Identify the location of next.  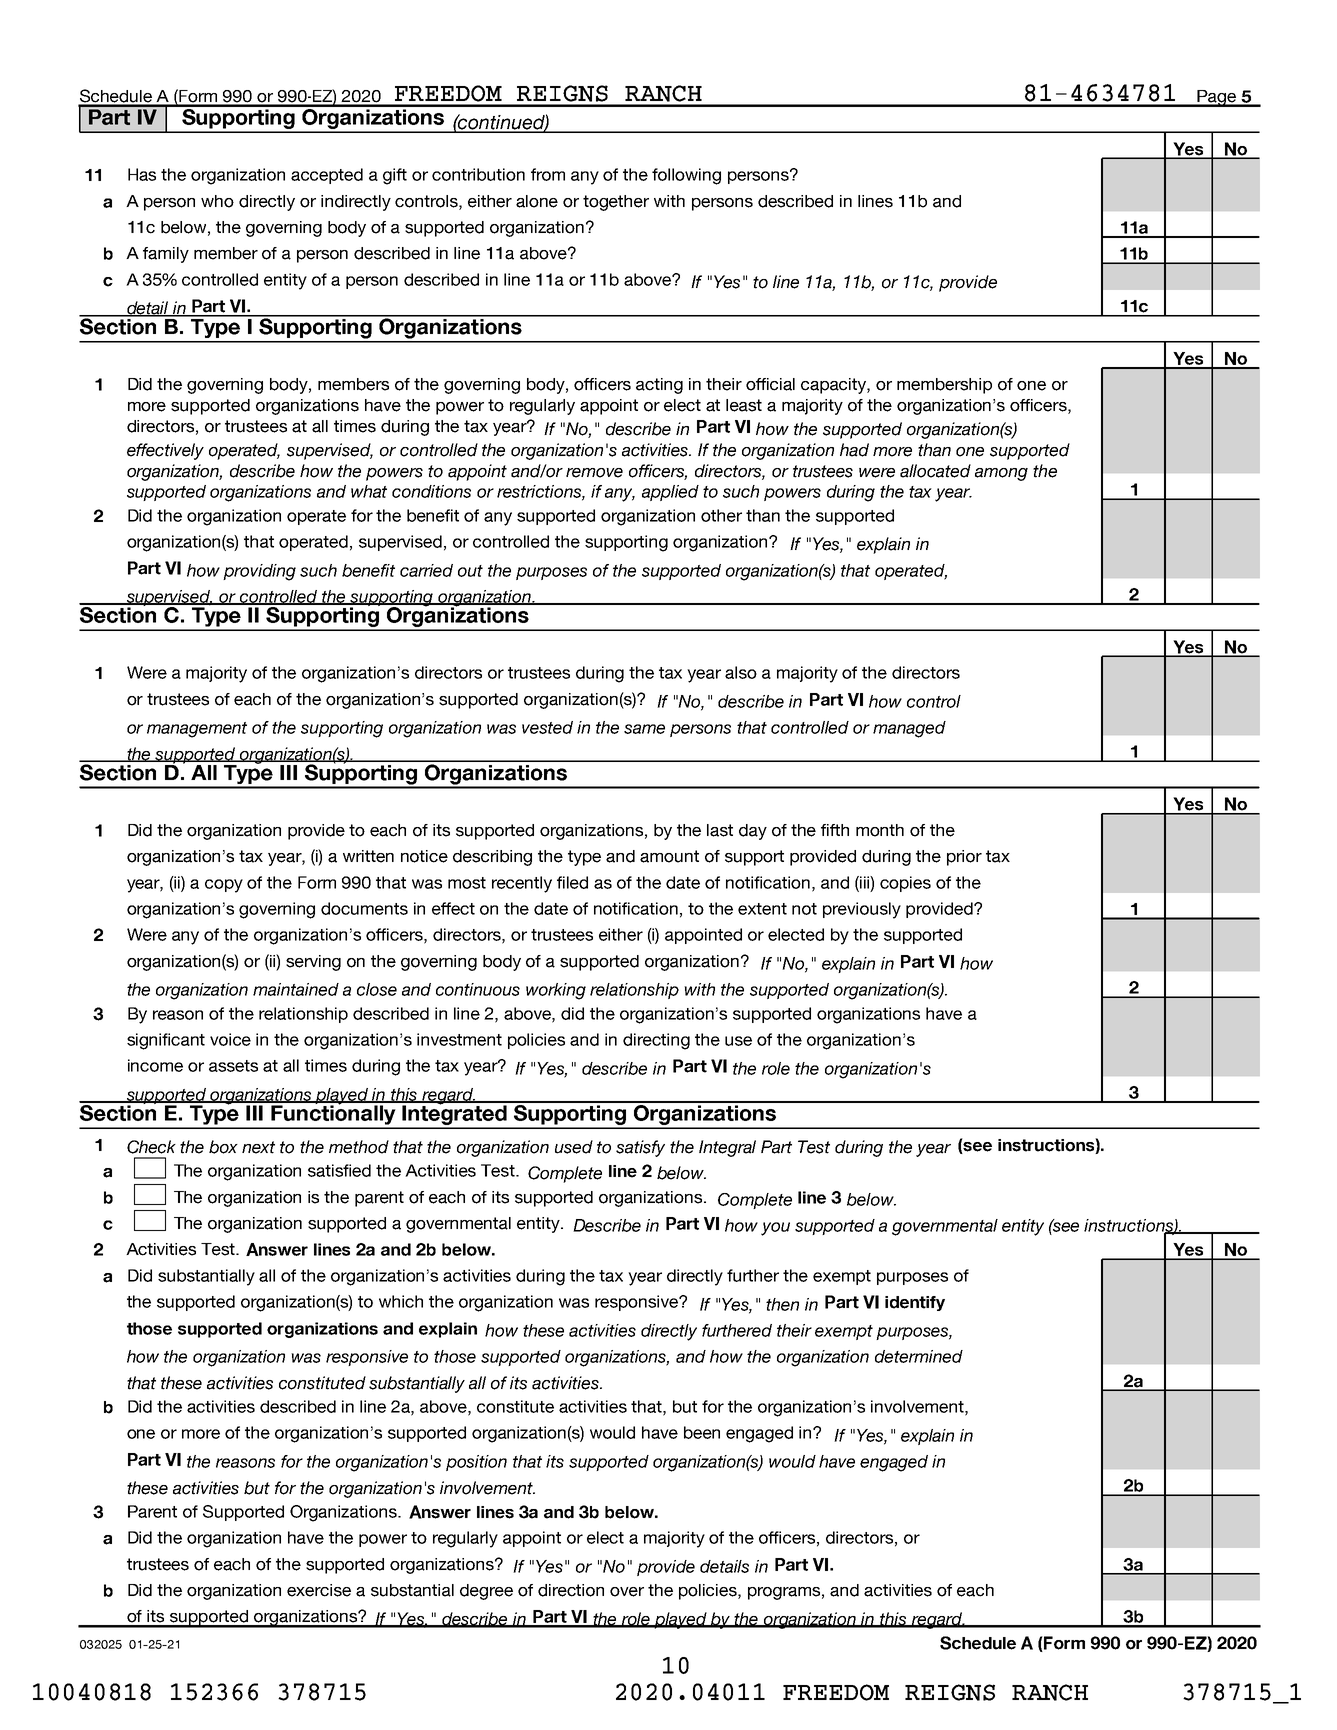
(258, 1147).
